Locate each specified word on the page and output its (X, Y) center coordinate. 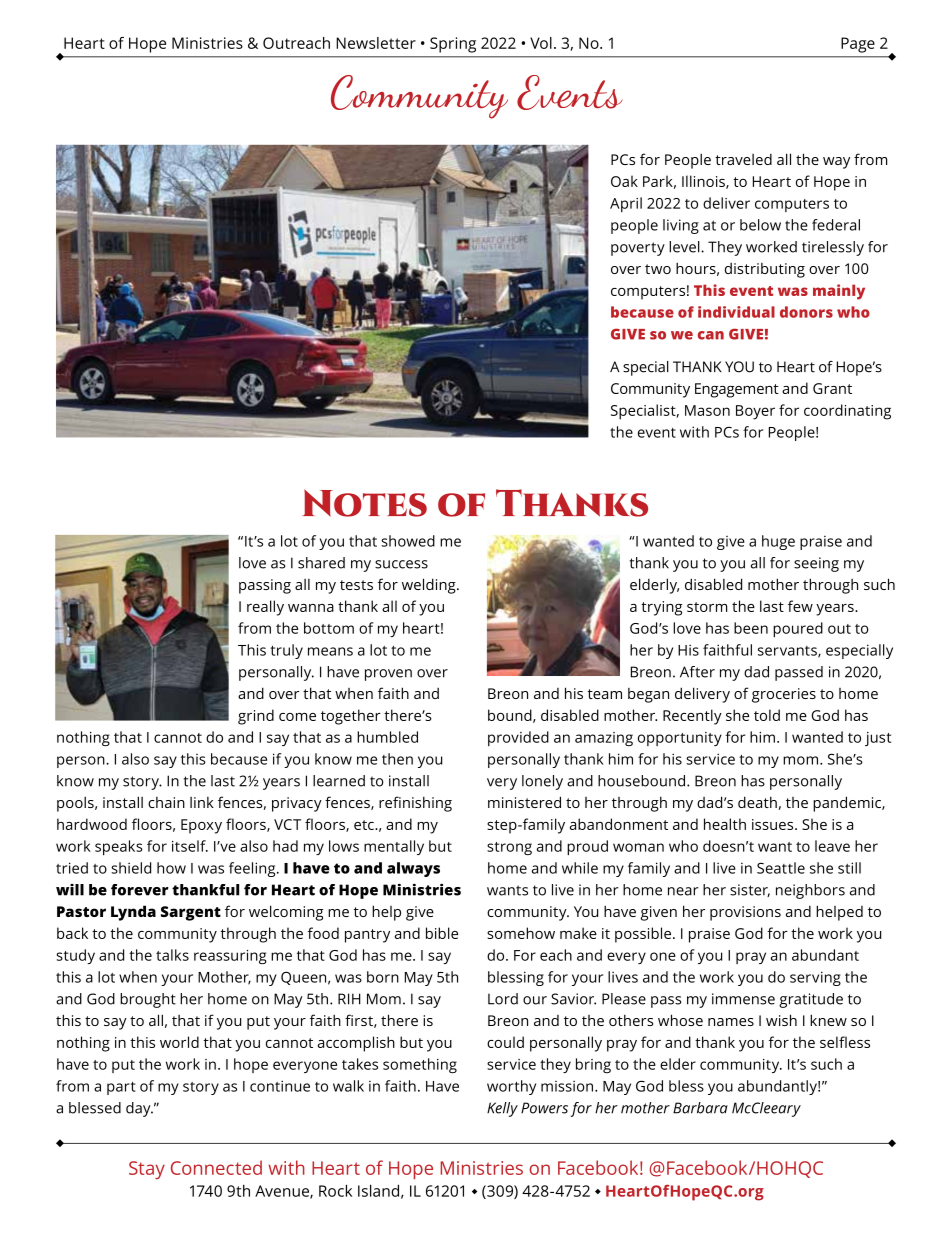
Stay (147, 1170)
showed (408, 541)
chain (166, 802)
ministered (524, 802)
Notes (365, 503)
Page (858, 45)
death (757, 802)
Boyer (755, 412)
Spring (453, 45)
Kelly (502, 1109)
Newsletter (376, 43)
